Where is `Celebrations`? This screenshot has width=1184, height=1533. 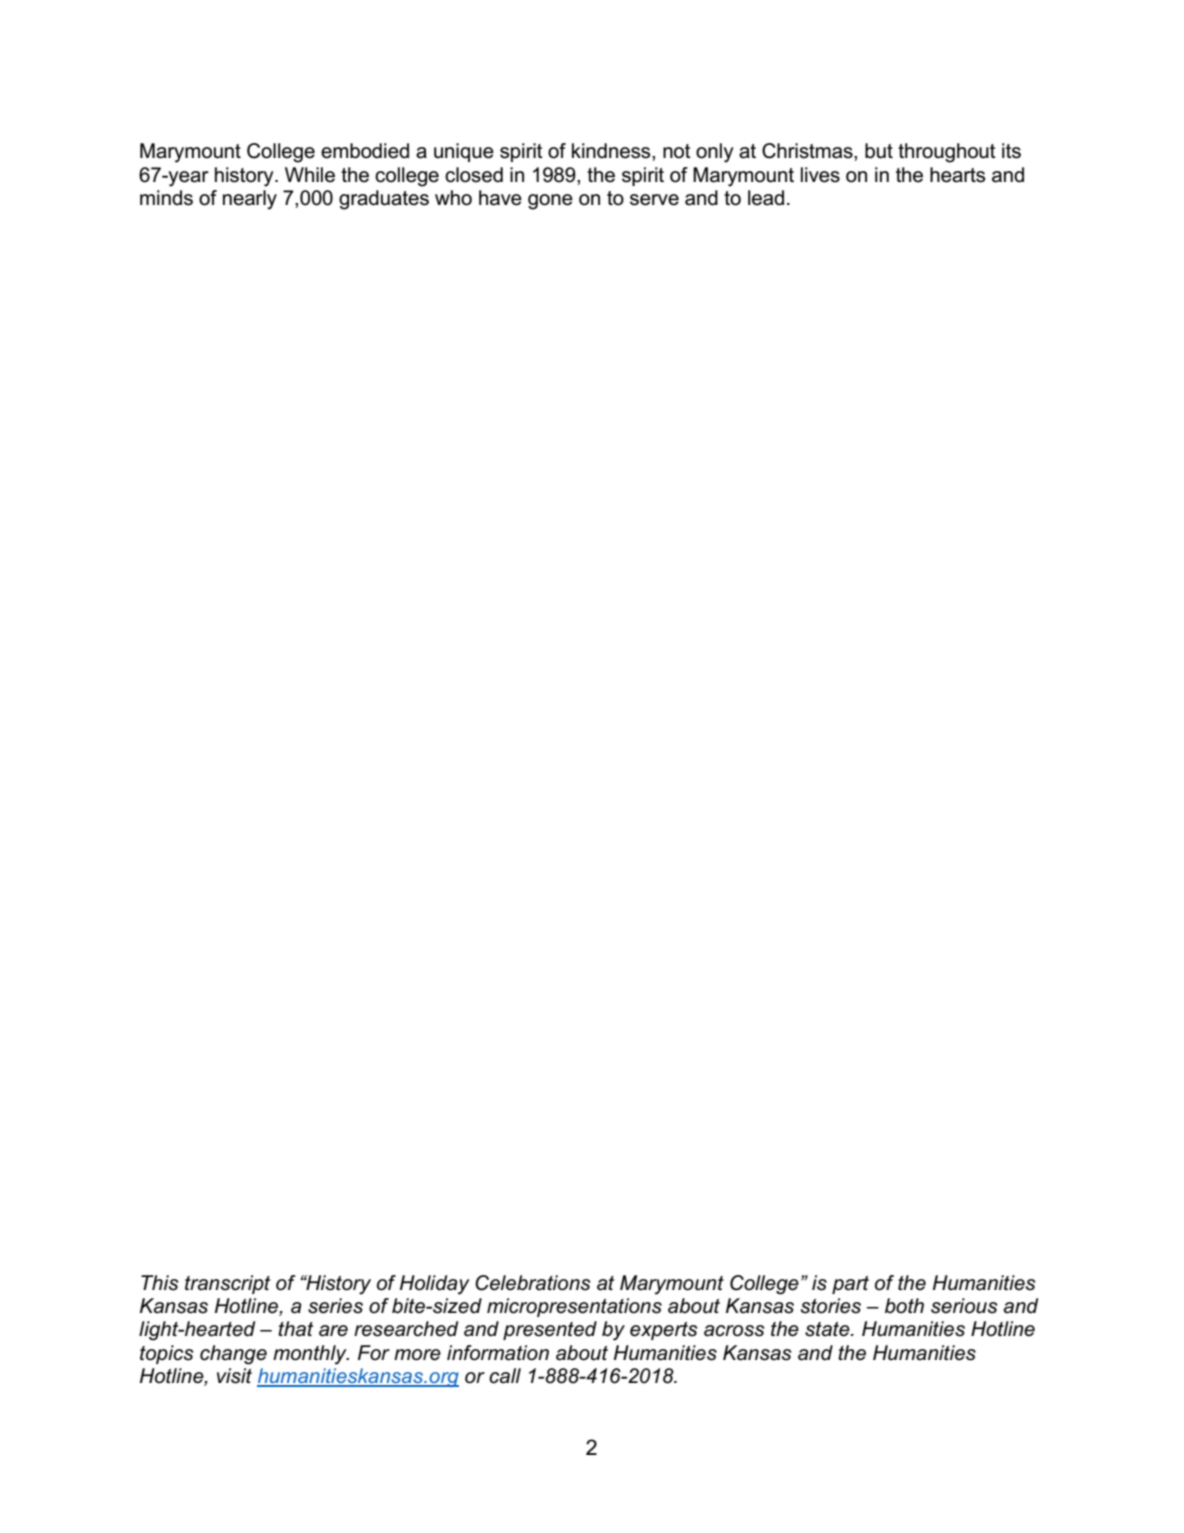
Celebrations is located at coordinates (533, 1283).
